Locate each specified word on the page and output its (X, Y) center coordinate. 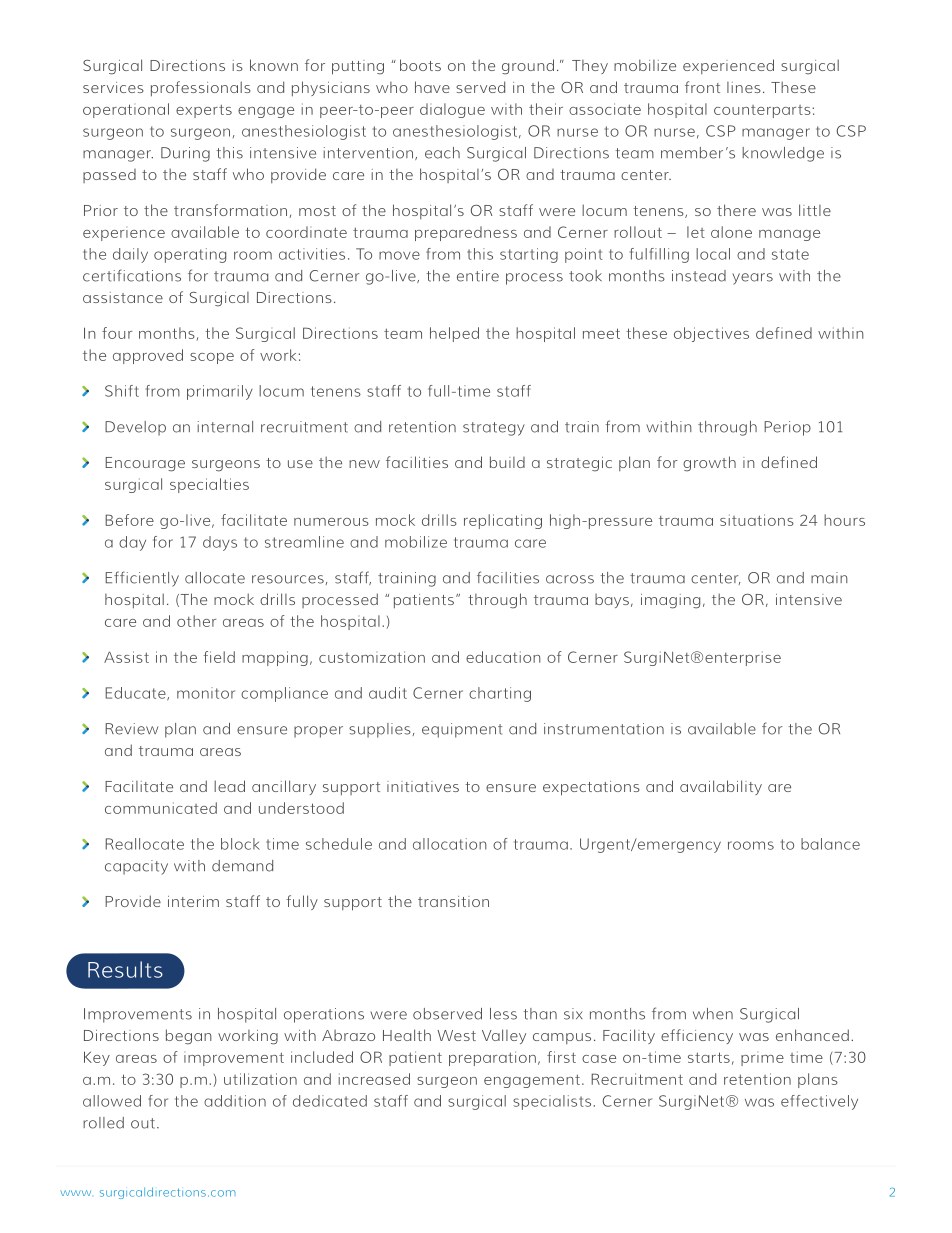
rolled (103, 1123)
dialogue (452, 110)
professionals (201, 89)
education (503, 657)
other (196, 621)
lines (744, 87)
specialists (552, 1102)
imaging (670, 601)
